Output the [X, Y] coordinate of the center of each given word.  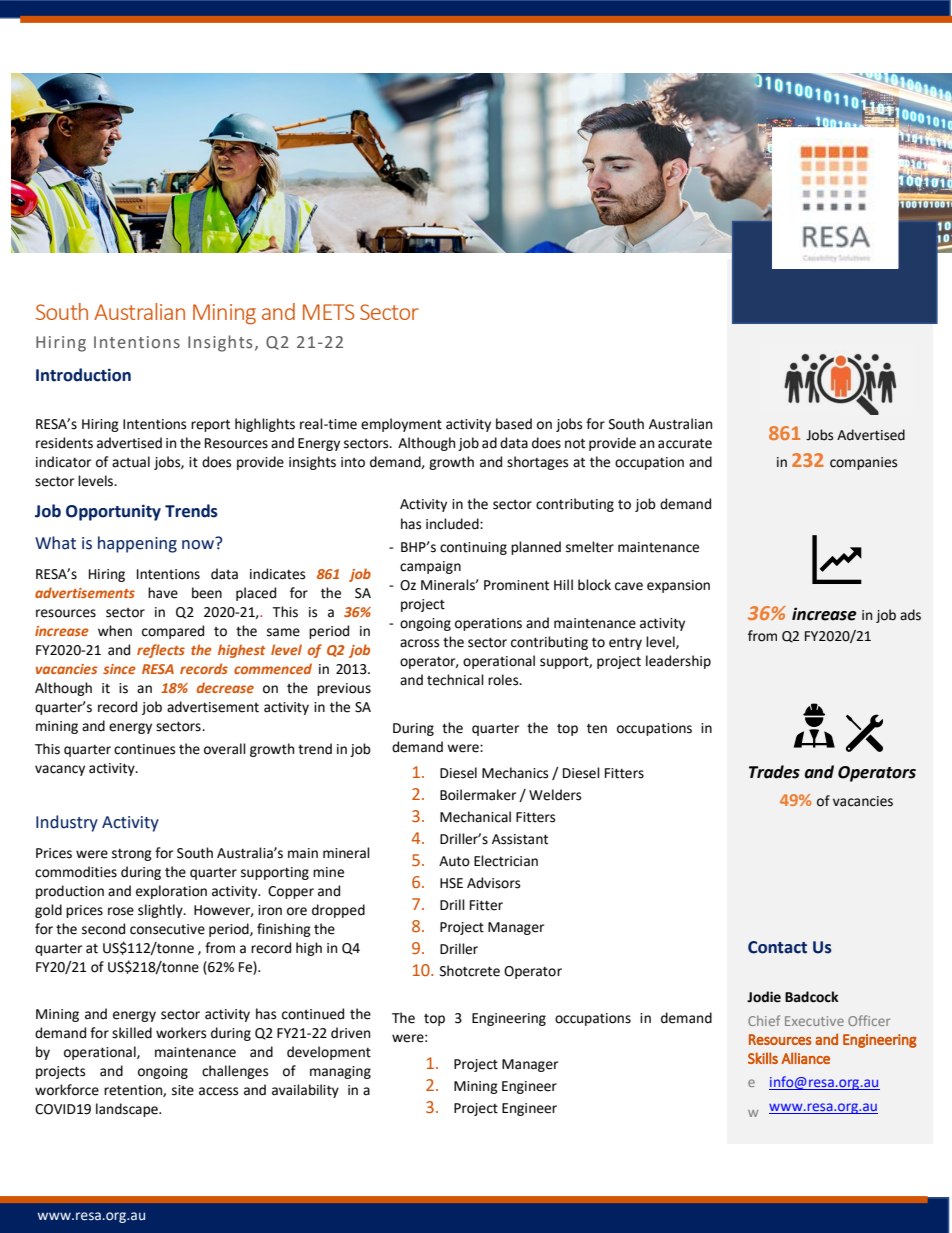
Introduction [83, 375]
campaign [430, 567]
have [163, 593]
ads [910, 615]
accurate [685, 443]
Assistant [520, 839]
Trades [774, 772]
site [183, 1090]
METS [328, 312]
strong [132, 855]
